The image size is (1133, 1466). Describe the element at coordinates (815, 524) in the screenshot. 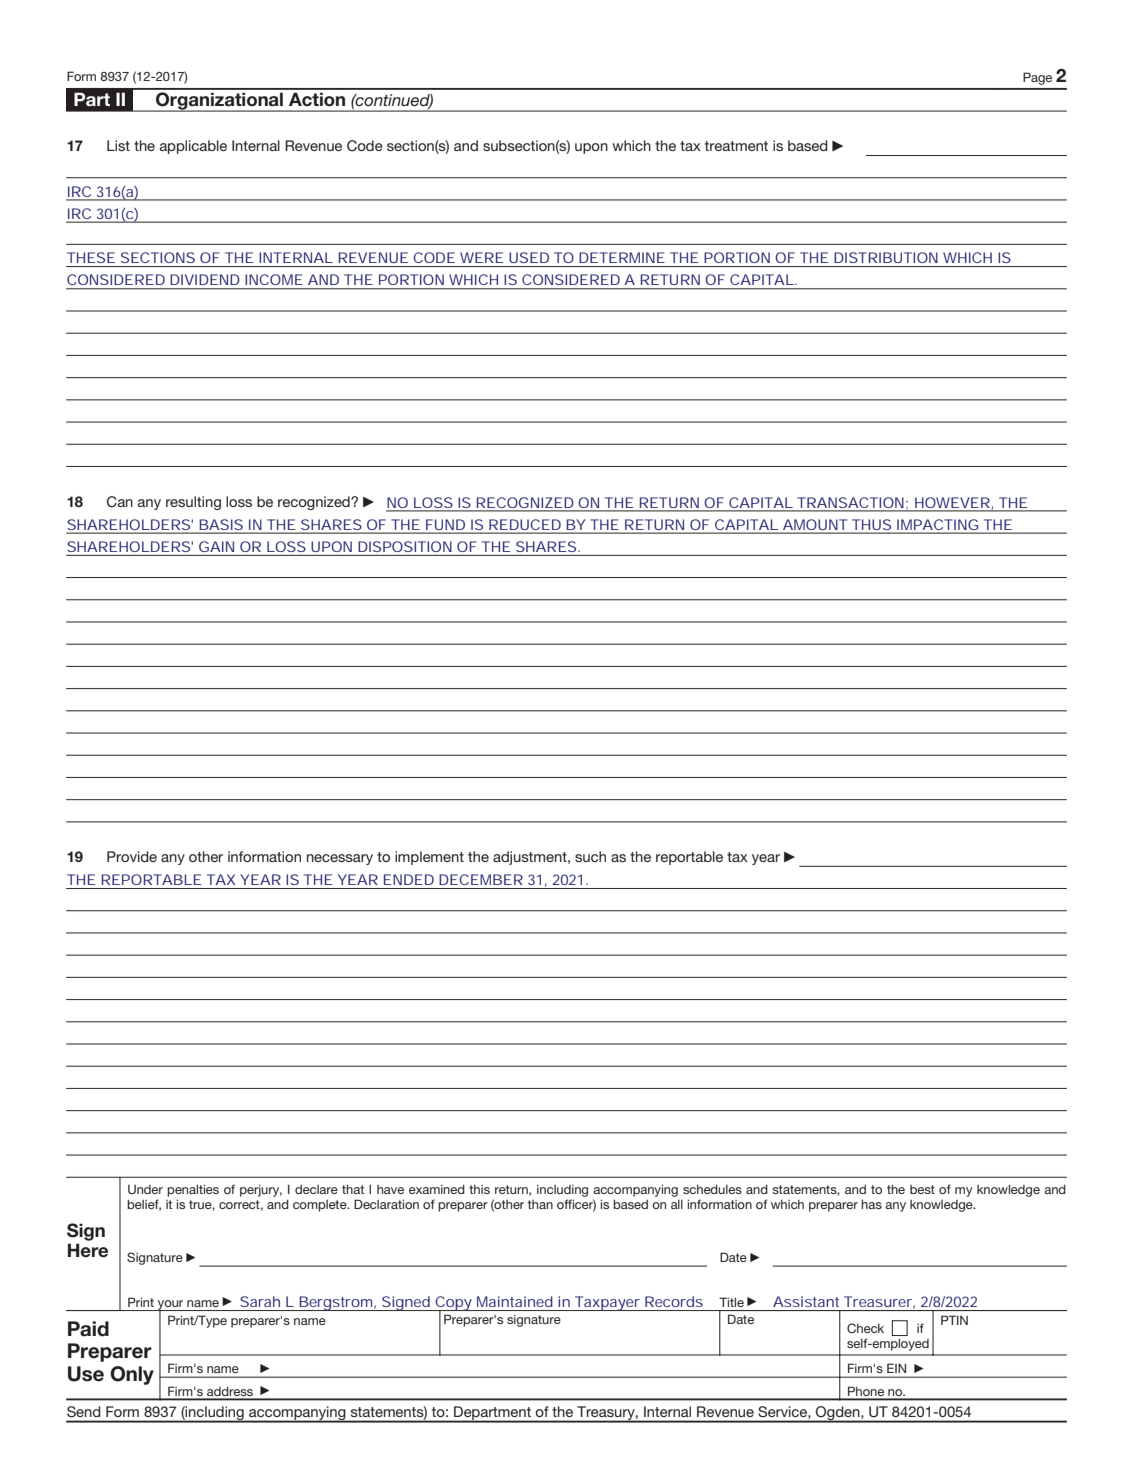

I see `AMOUNT` at that location.
